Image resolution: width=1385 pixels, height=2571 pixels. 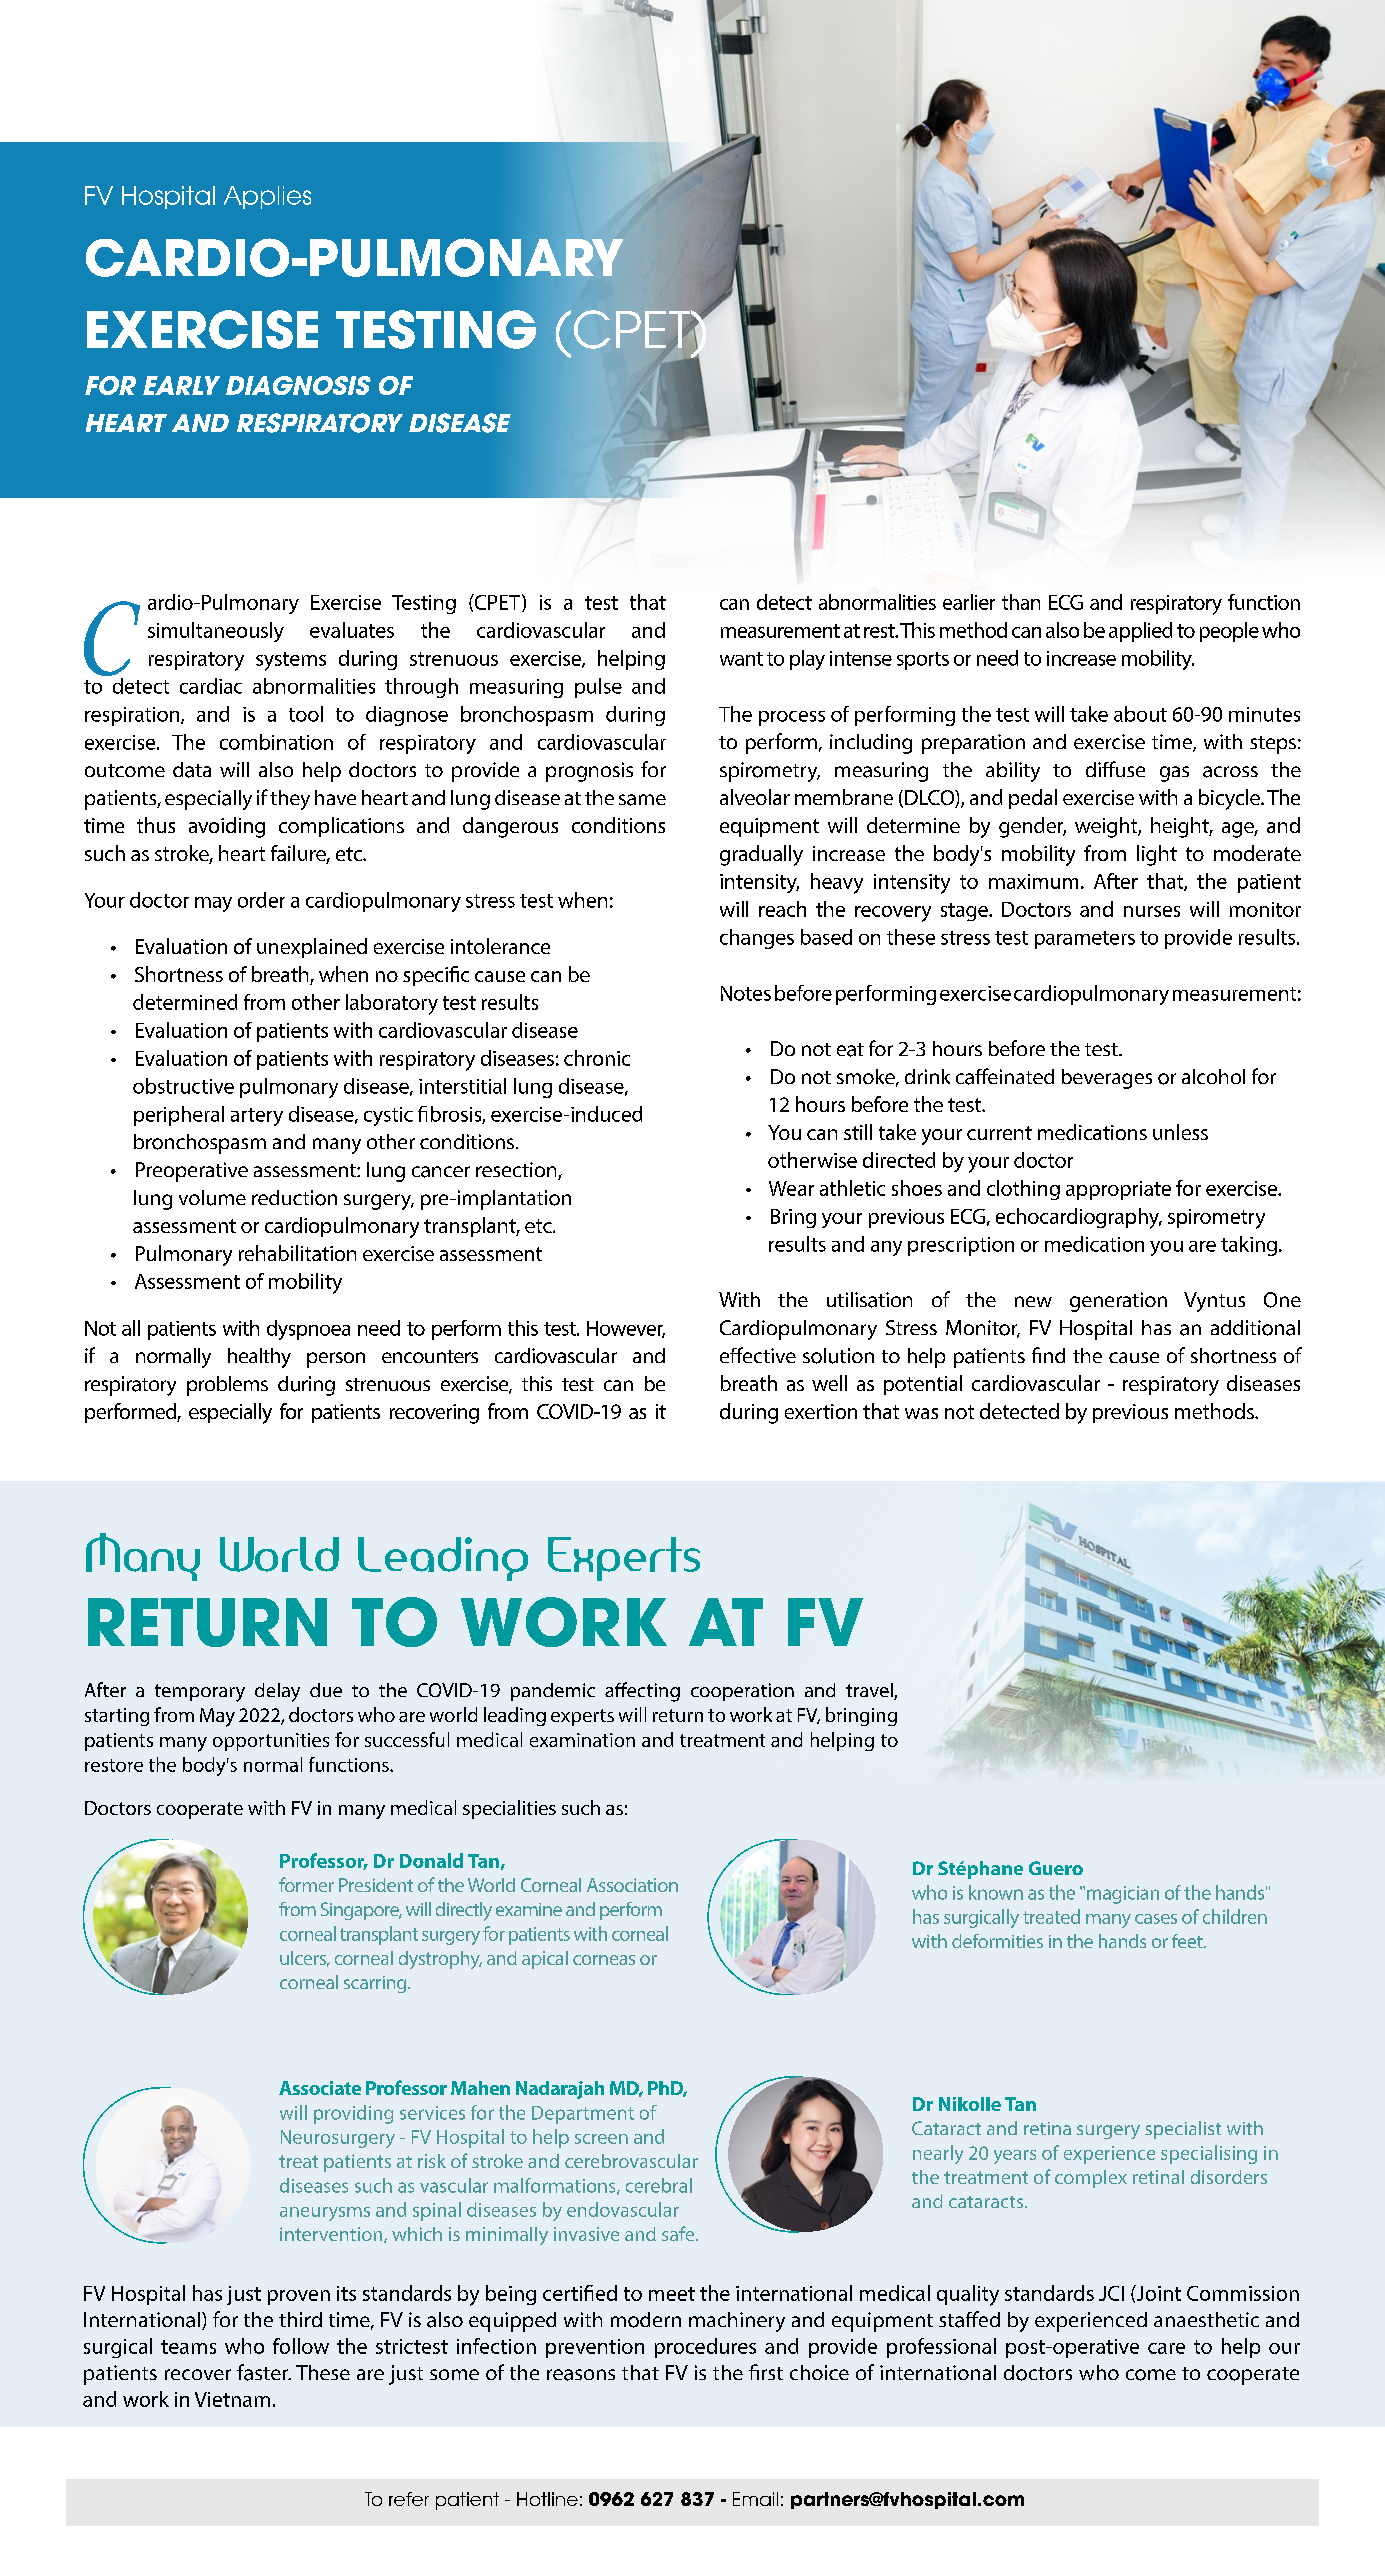 What do you see at coordinates (758, 1355) in the document?
I see `effective` at bounding box center [758, 1355].
